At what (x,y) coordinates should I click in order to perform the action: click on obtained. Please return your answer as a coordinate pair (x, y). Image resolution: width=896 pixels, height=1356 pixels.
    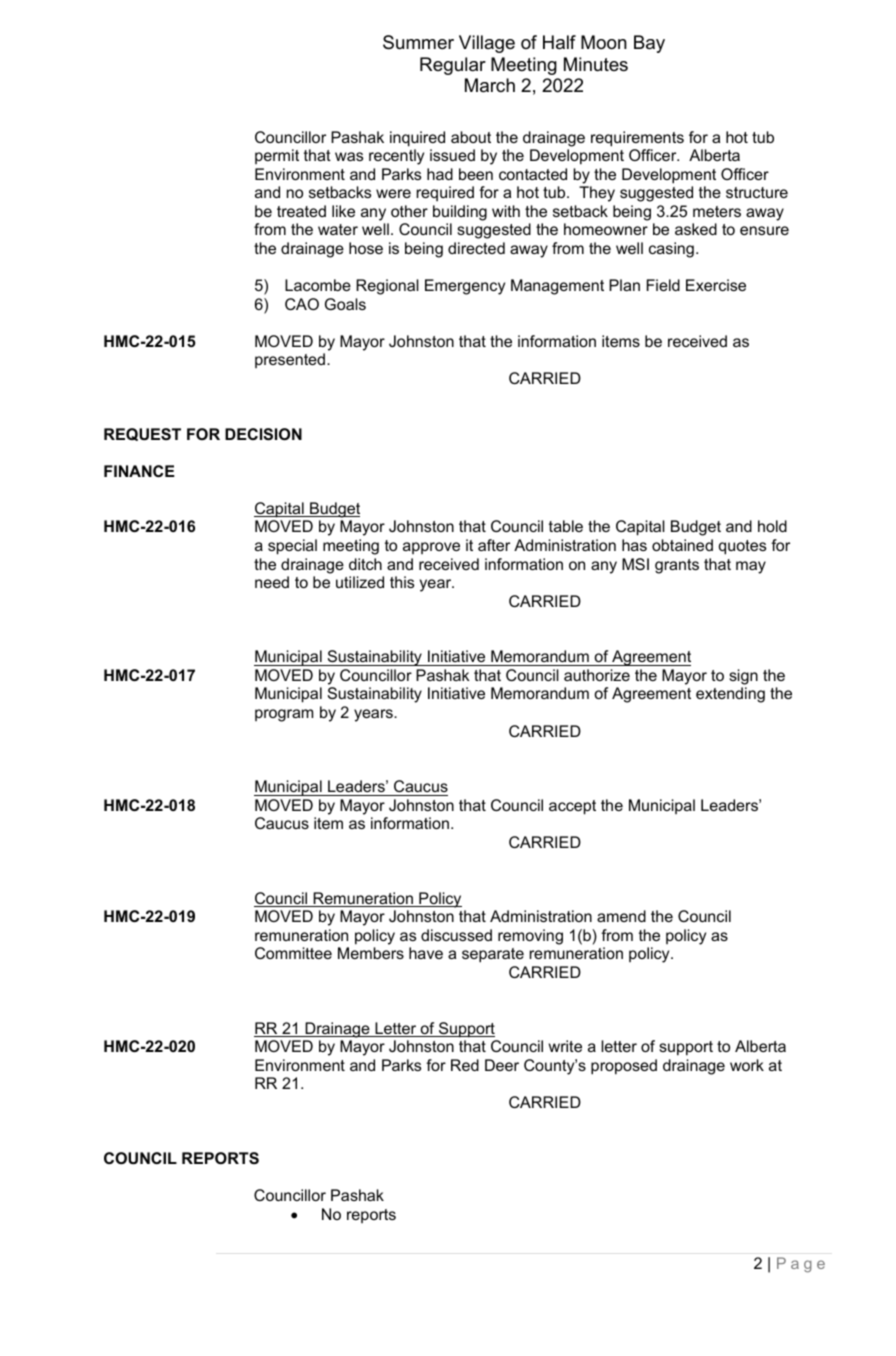
    Looking at the image, I should click on (682, 545).
